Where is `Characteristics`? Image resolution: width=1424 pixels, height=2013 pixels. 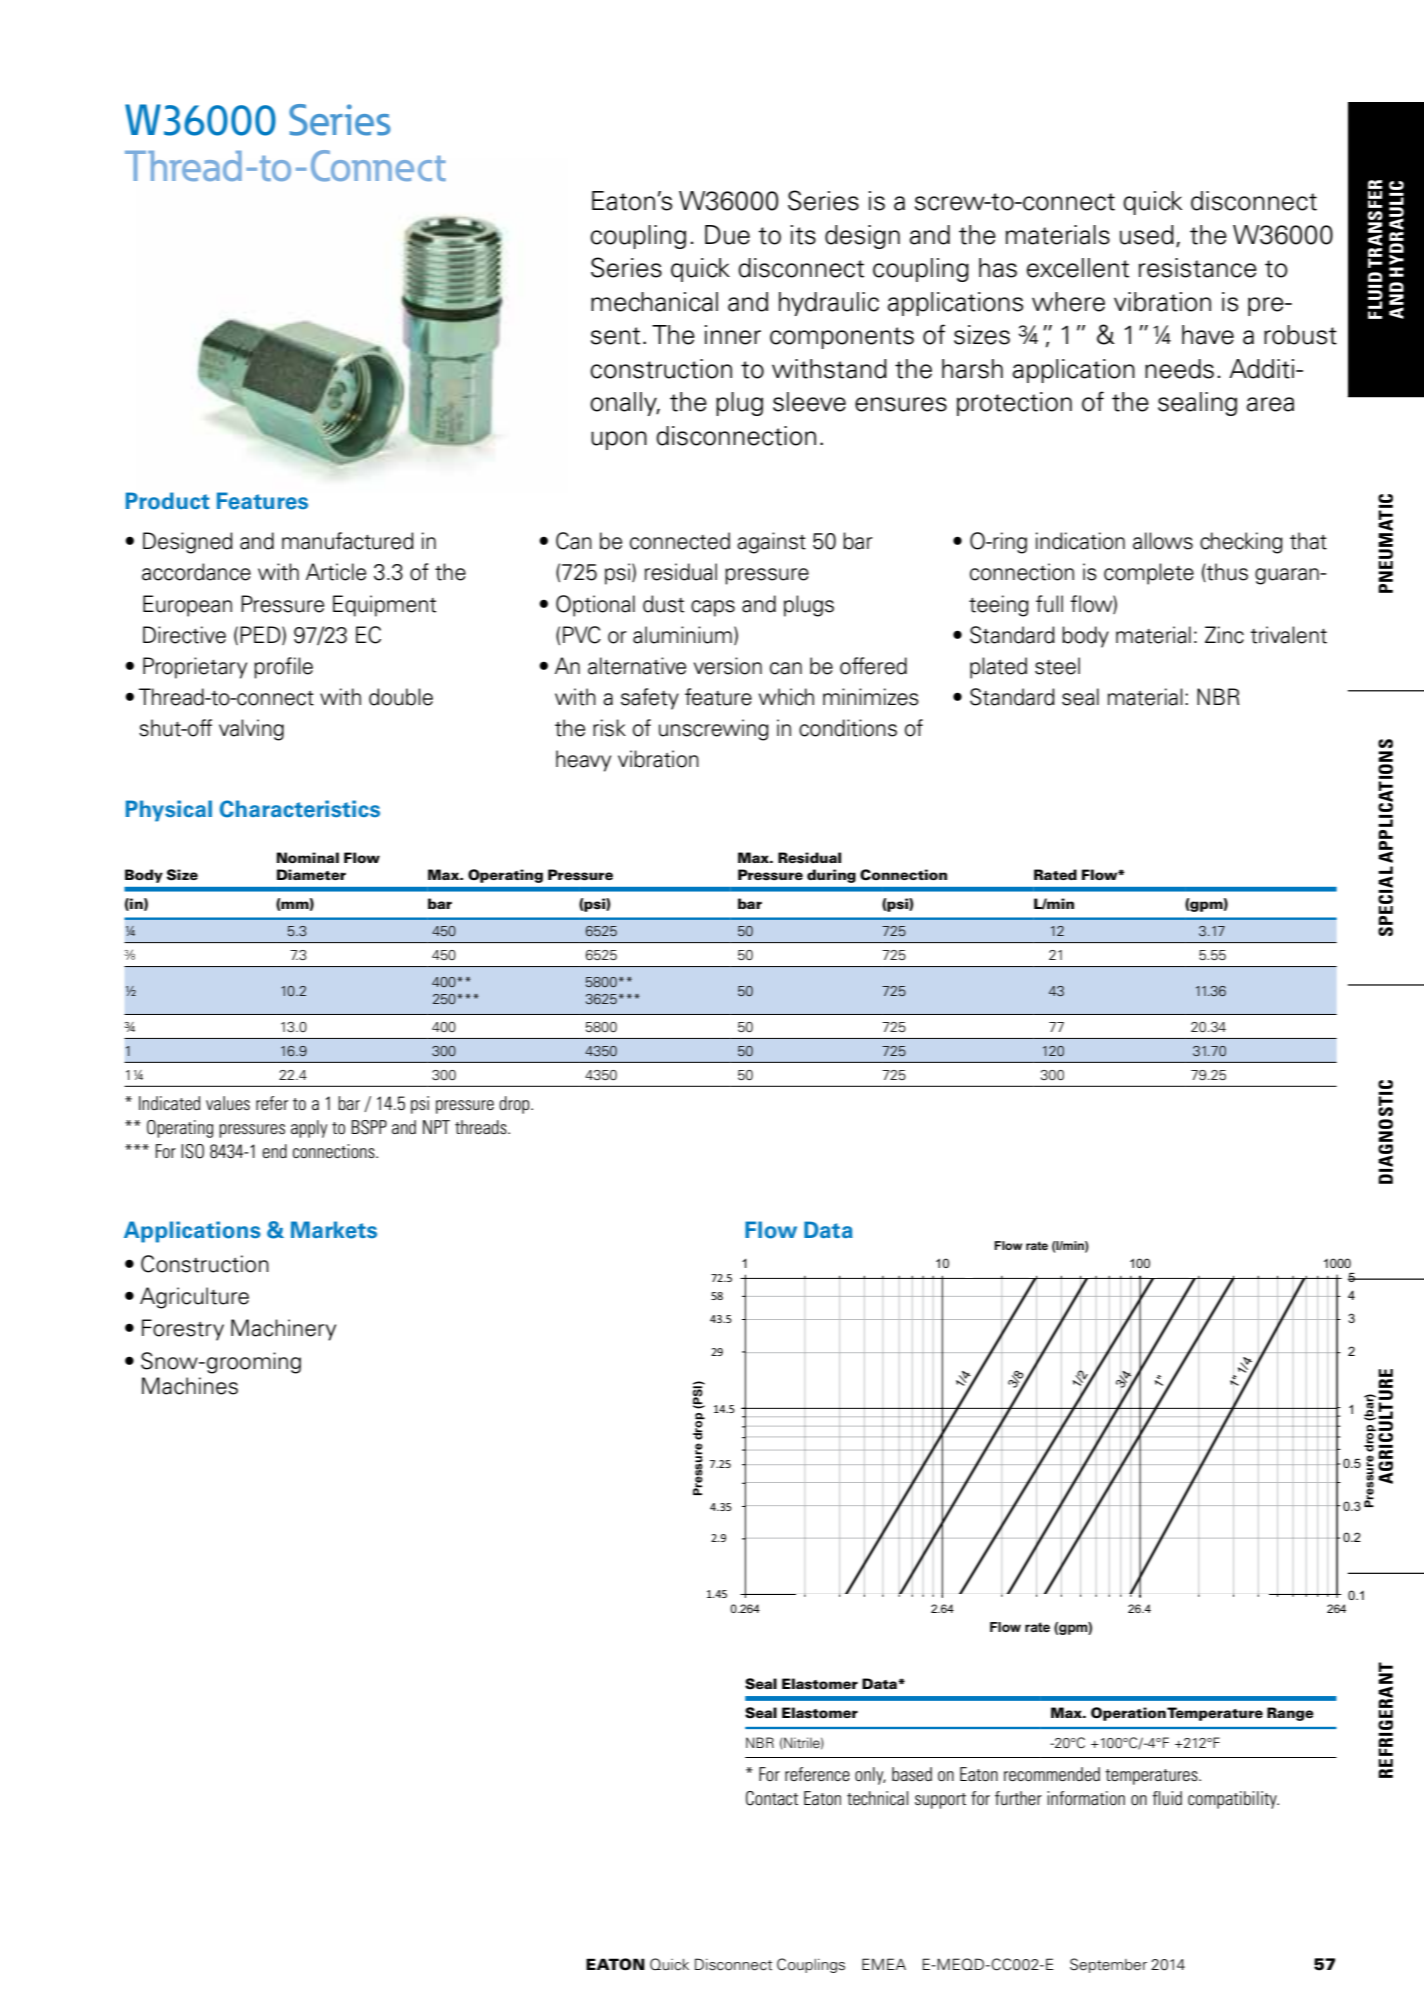
Characteristics is located at coordinates (300, 809).
